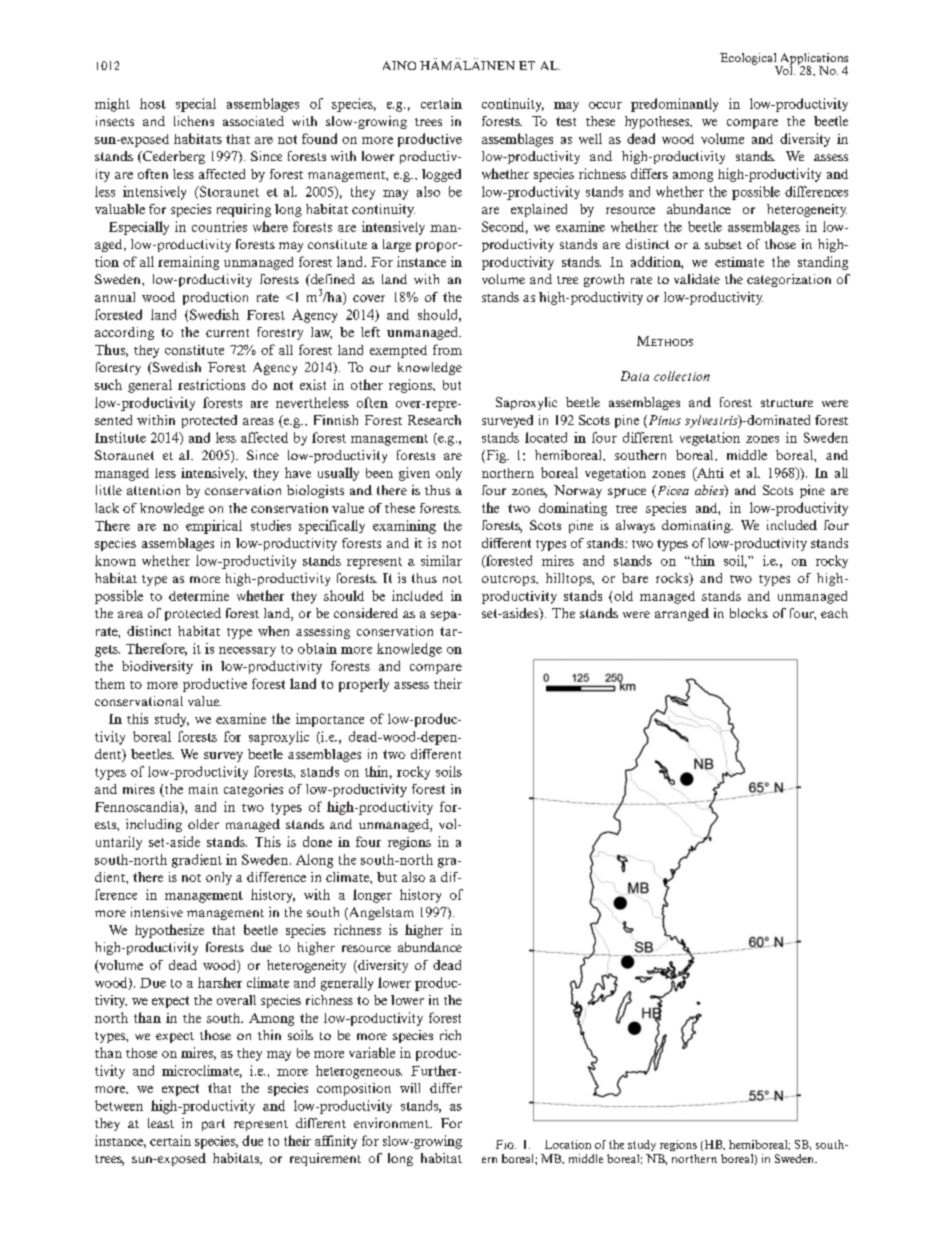 The image size is (952, 1256). What do you see at coordinates (509, 580) in the screenshot?
I see `outcrops` at bounding box center [509, 580].
